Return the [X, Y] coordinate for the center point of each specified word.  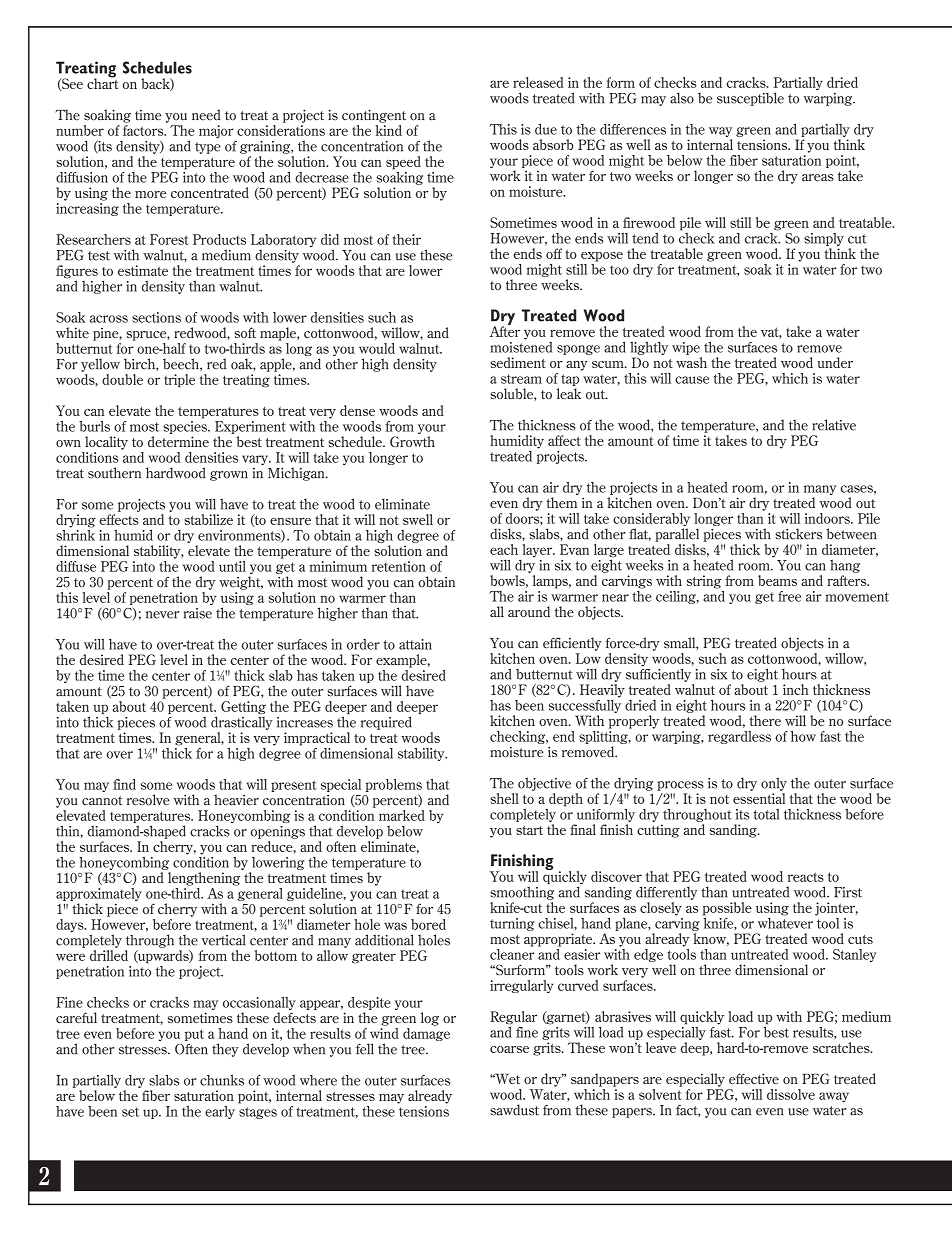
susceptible [750, 99]
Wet [506, 1079]
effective [754, 1078]
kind [389, 129]
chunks [222, 1080]
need [206, 115]
